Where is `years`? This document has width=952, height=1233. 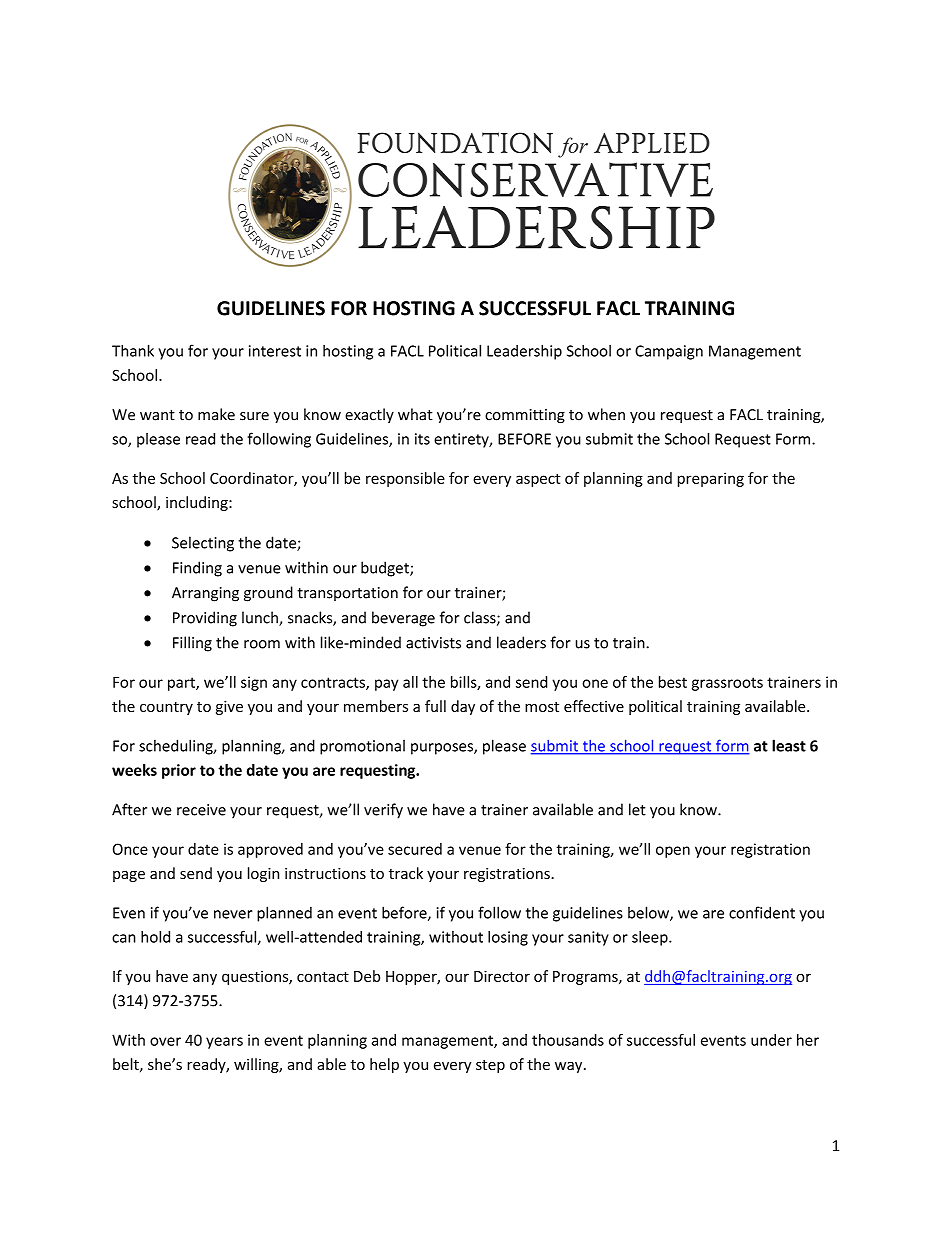
years is located at coordinates (224, 1043).
